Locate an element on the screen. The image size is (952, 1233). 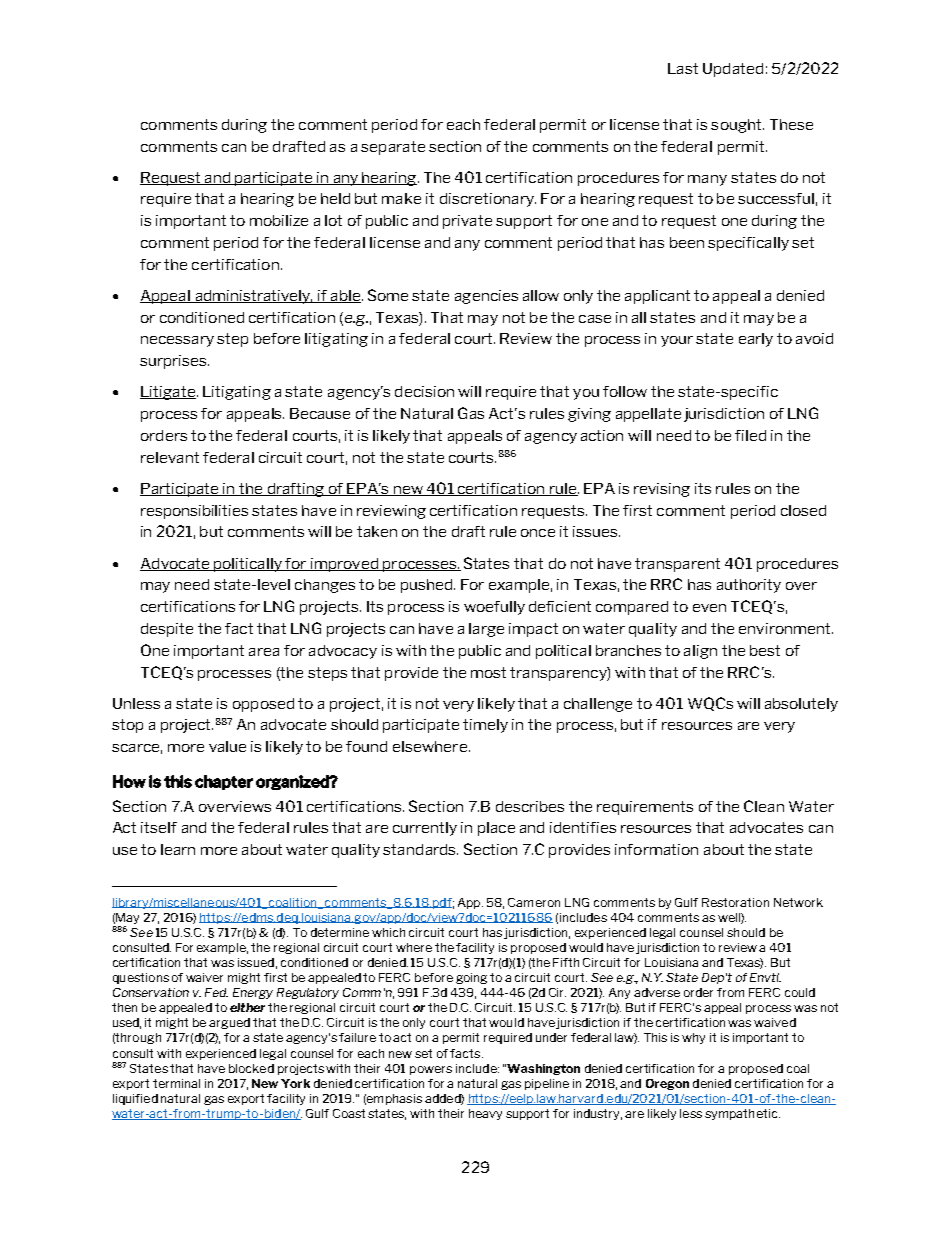
separate is located at coordinates (393, 148).
